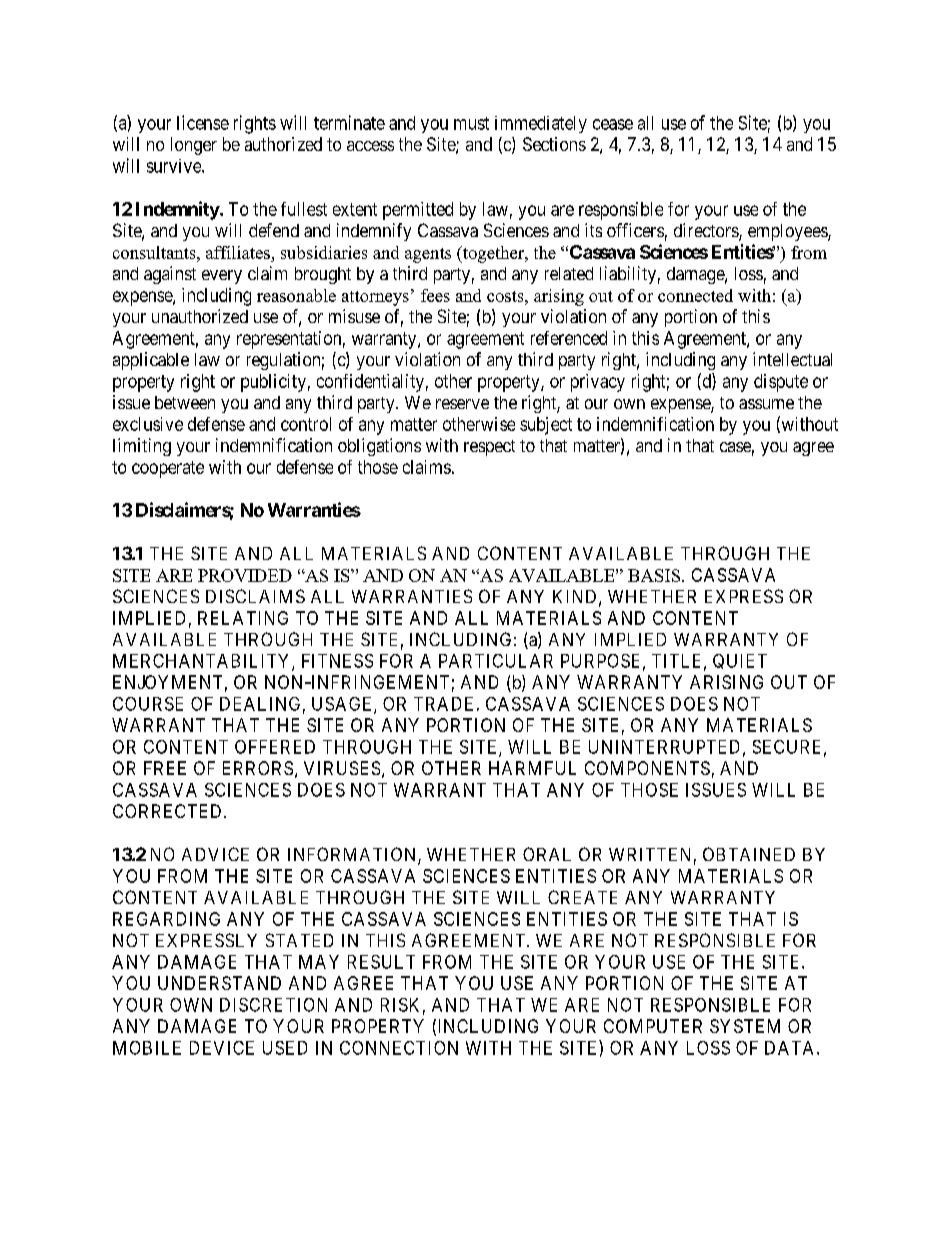 The height and width of the screenshot is (1233, 952). I want to click on DEVICE, so click(222, 1048).
